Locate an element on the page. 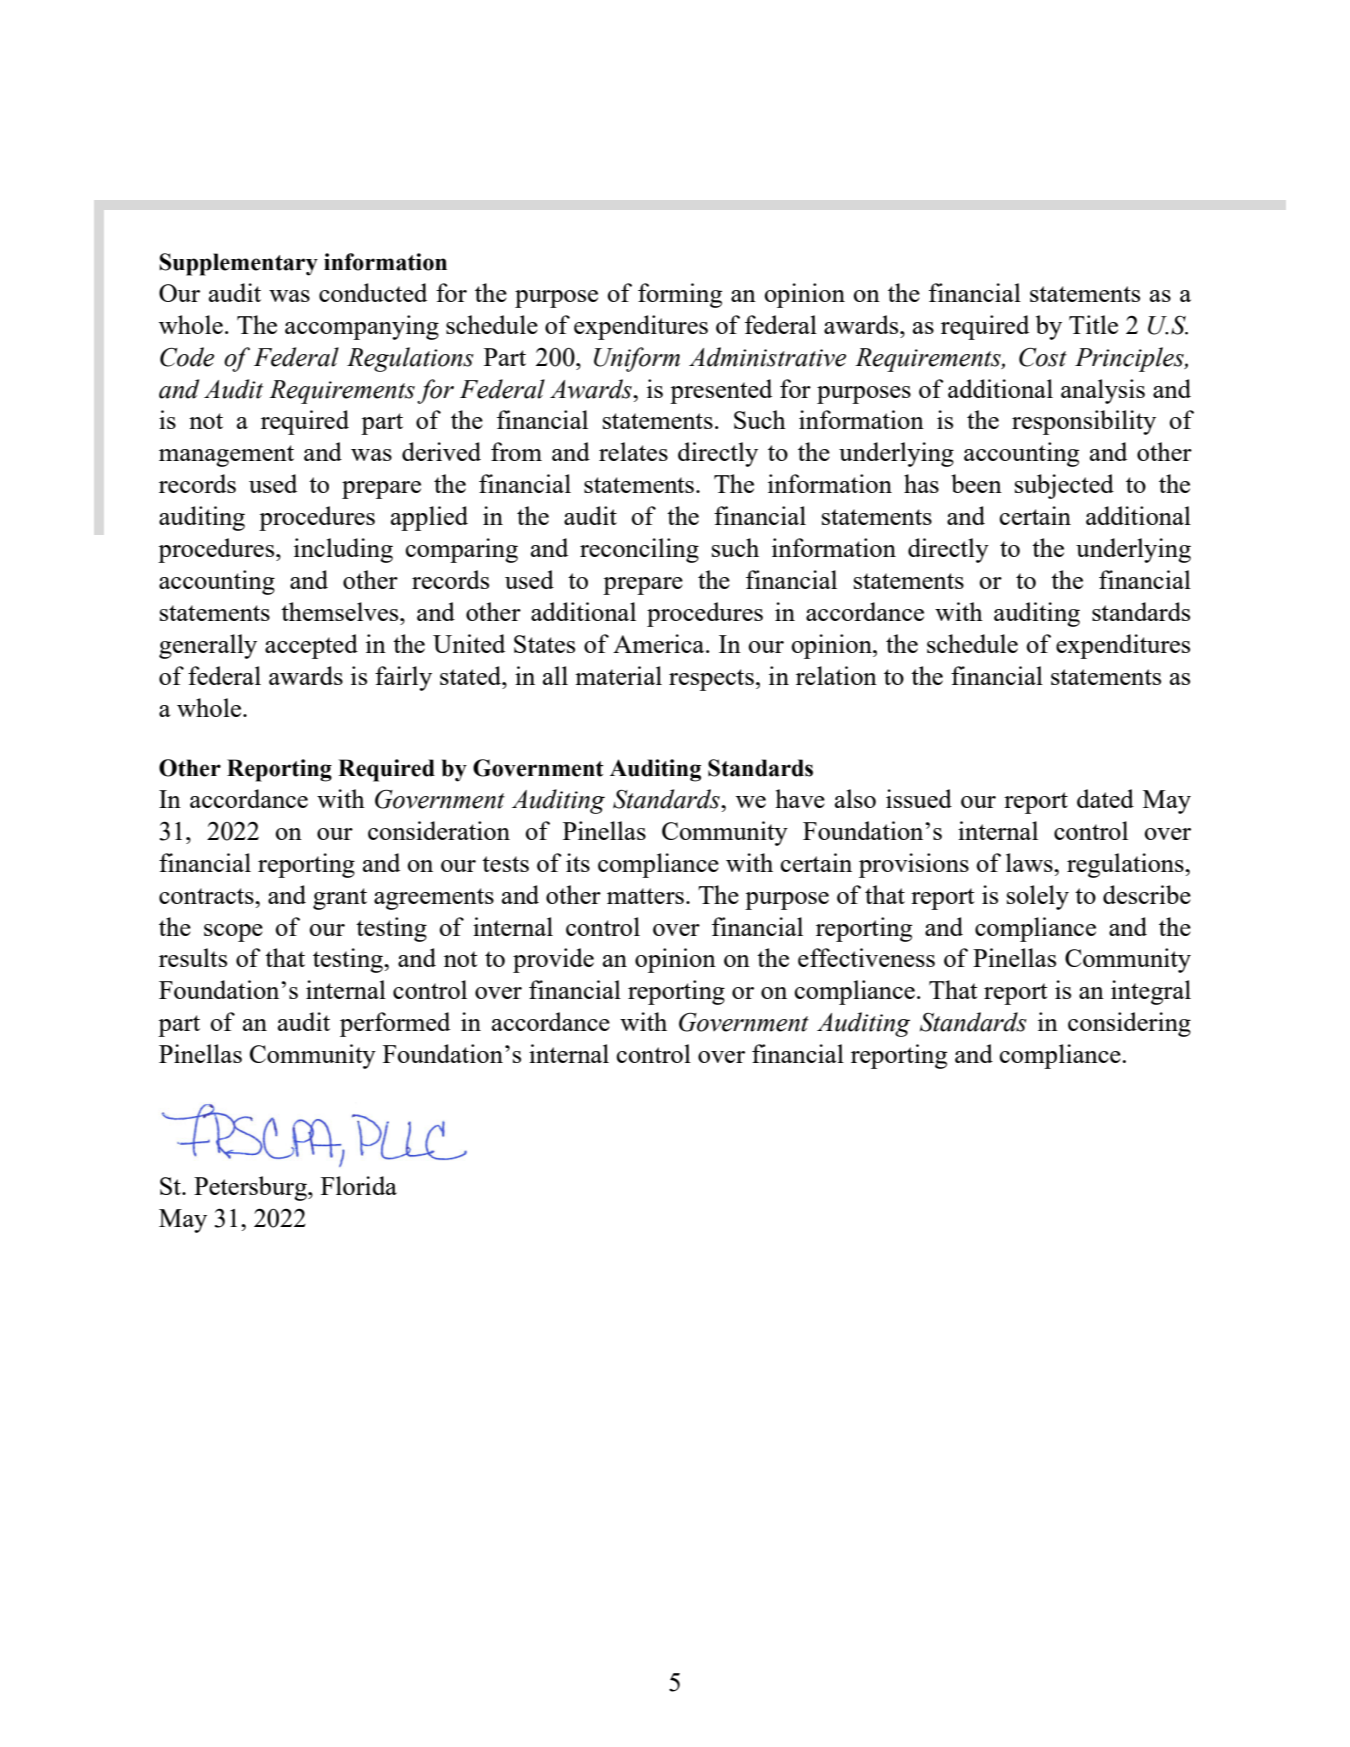  considering is located at coordinates (1129, 1024).
